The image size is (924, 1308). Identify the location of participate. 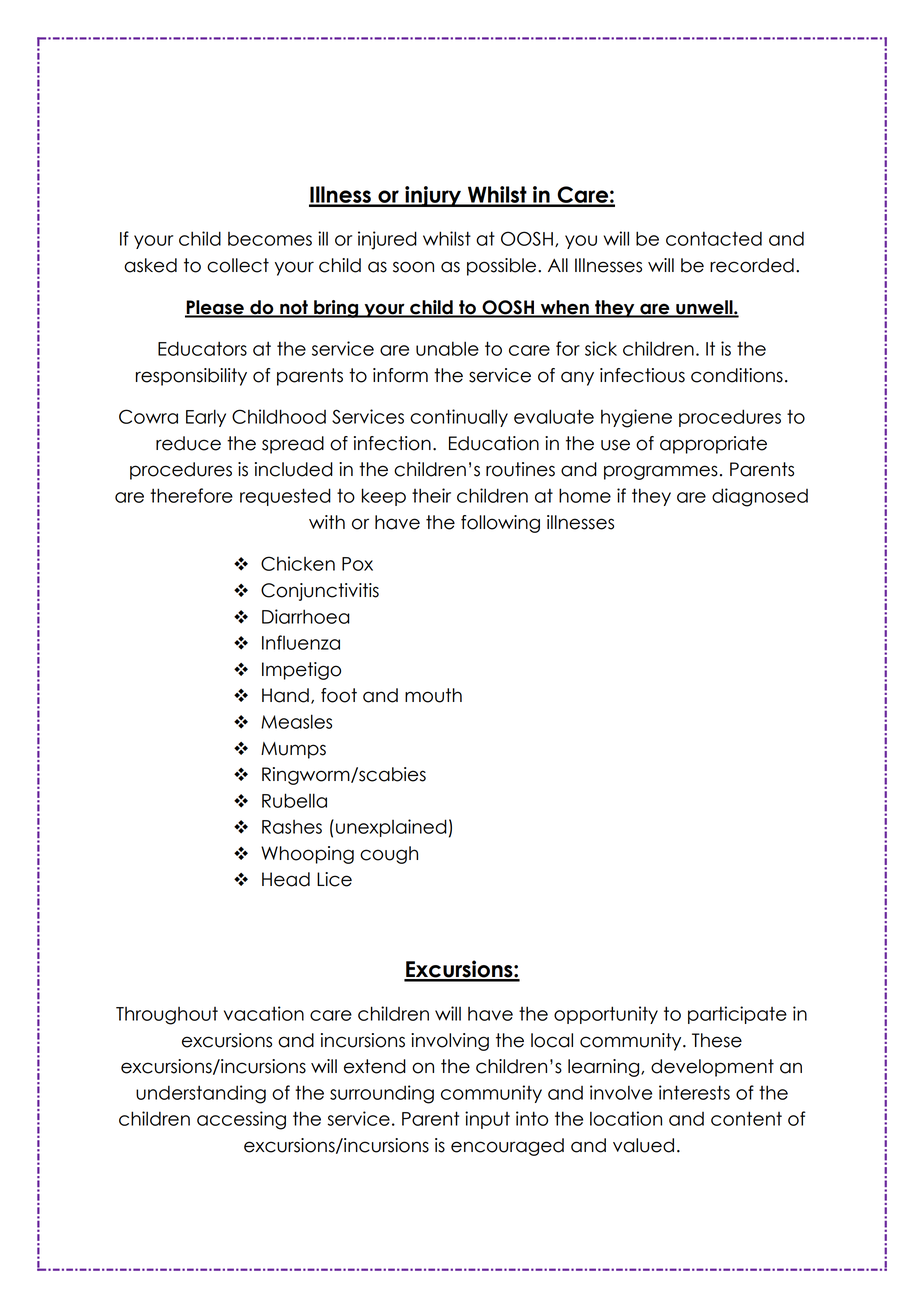
(737, 1015).
